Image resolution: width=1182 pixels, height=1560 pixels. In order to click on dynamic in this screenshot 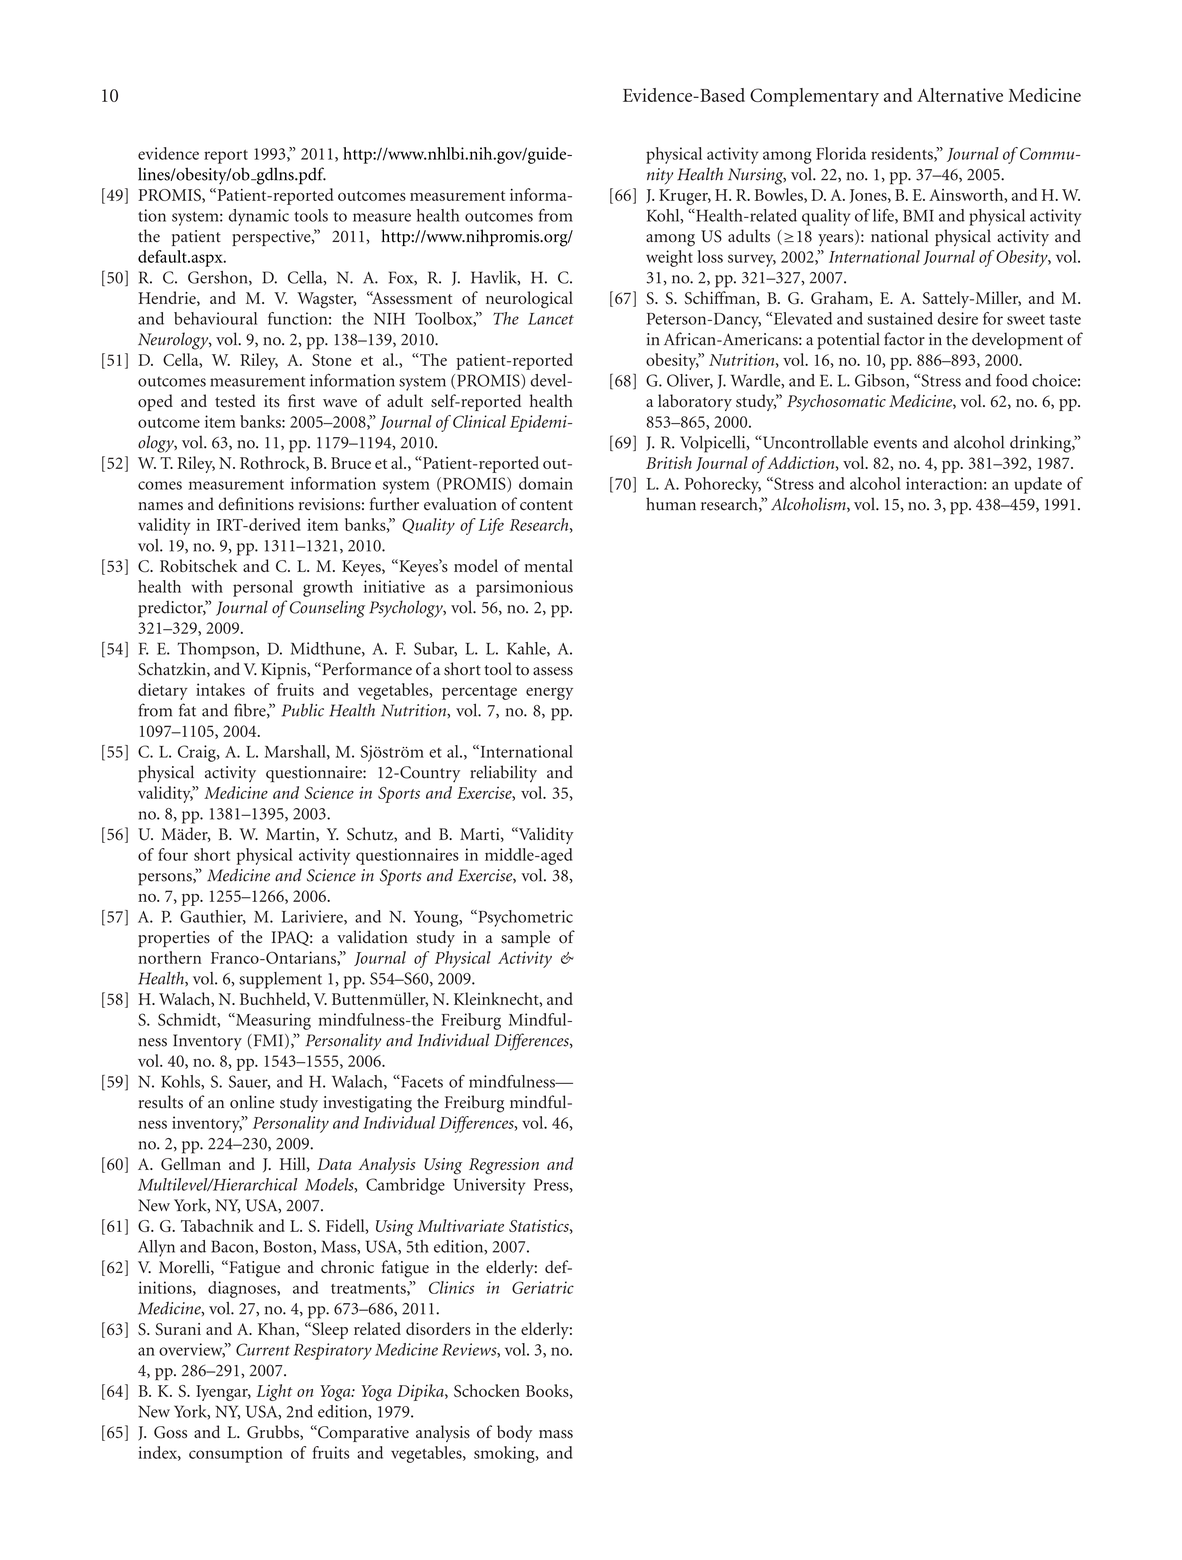, I will do `click(259, 217)`.
